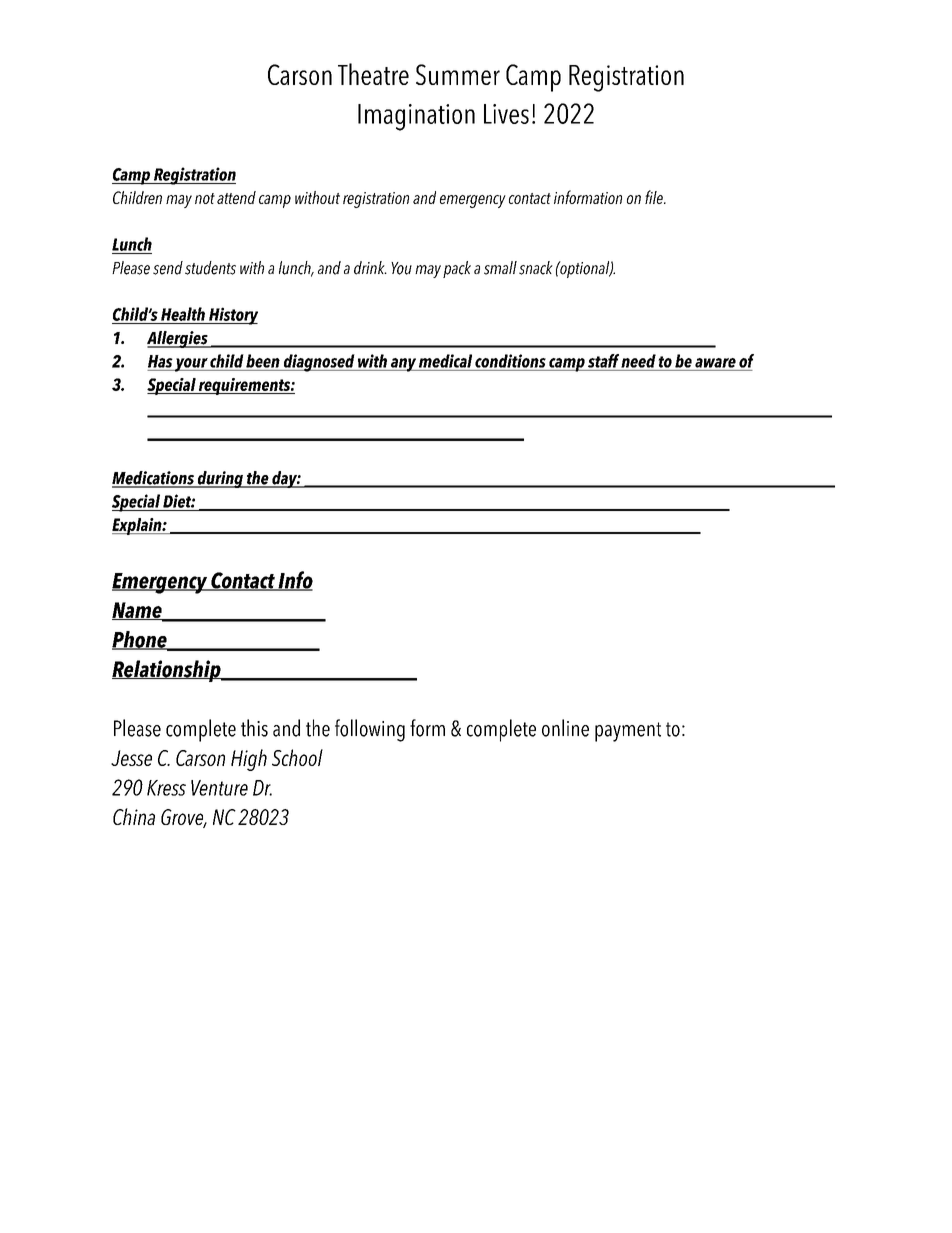  Describe the element at coordinates (210, 268) in the document. I see `students` at that location.
